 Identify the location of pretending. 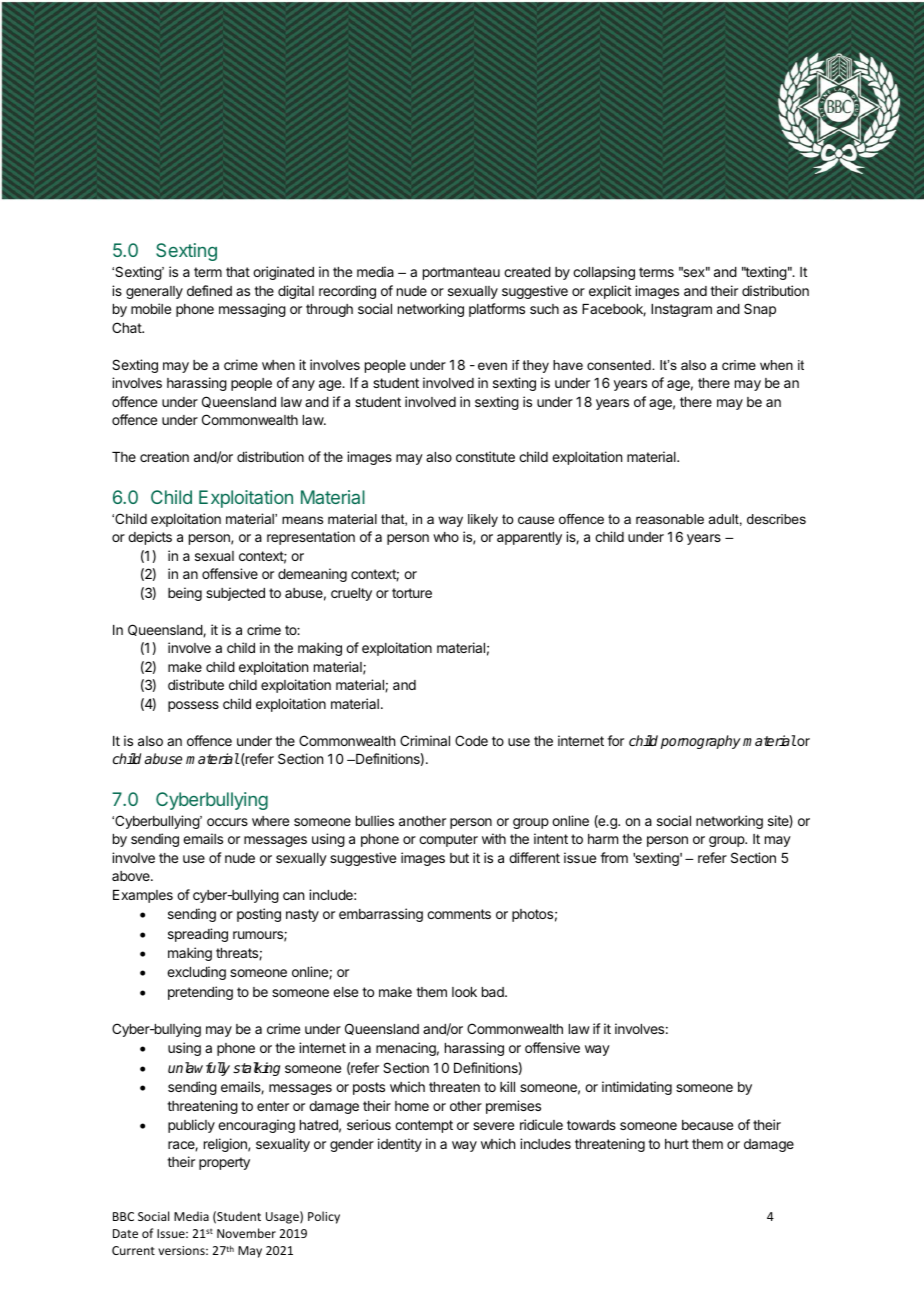
(200, 993).
